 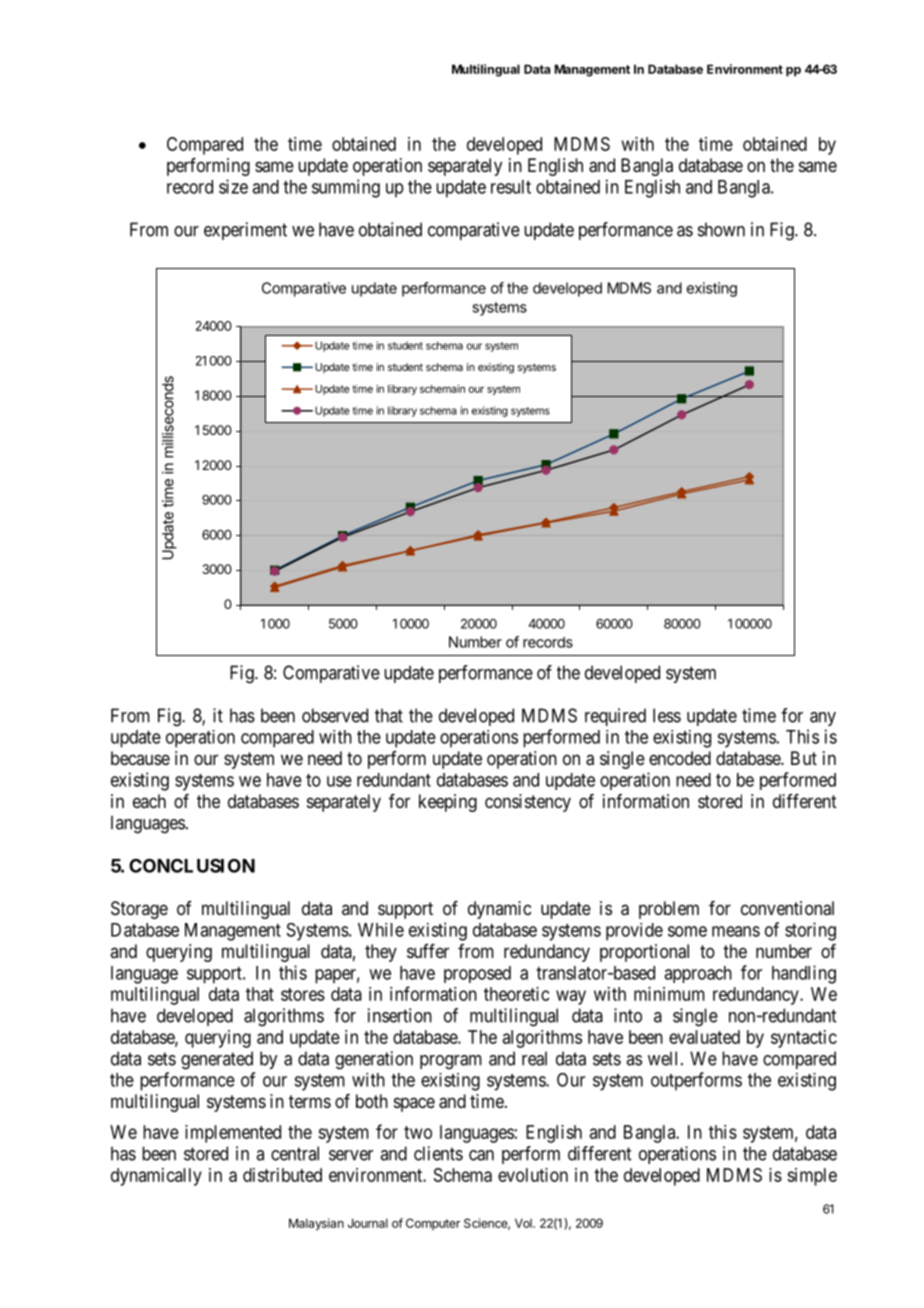 What do you see at coordinates (721, 229) in the screenshot?
I see `shown` at bounding box center [721, 229].
